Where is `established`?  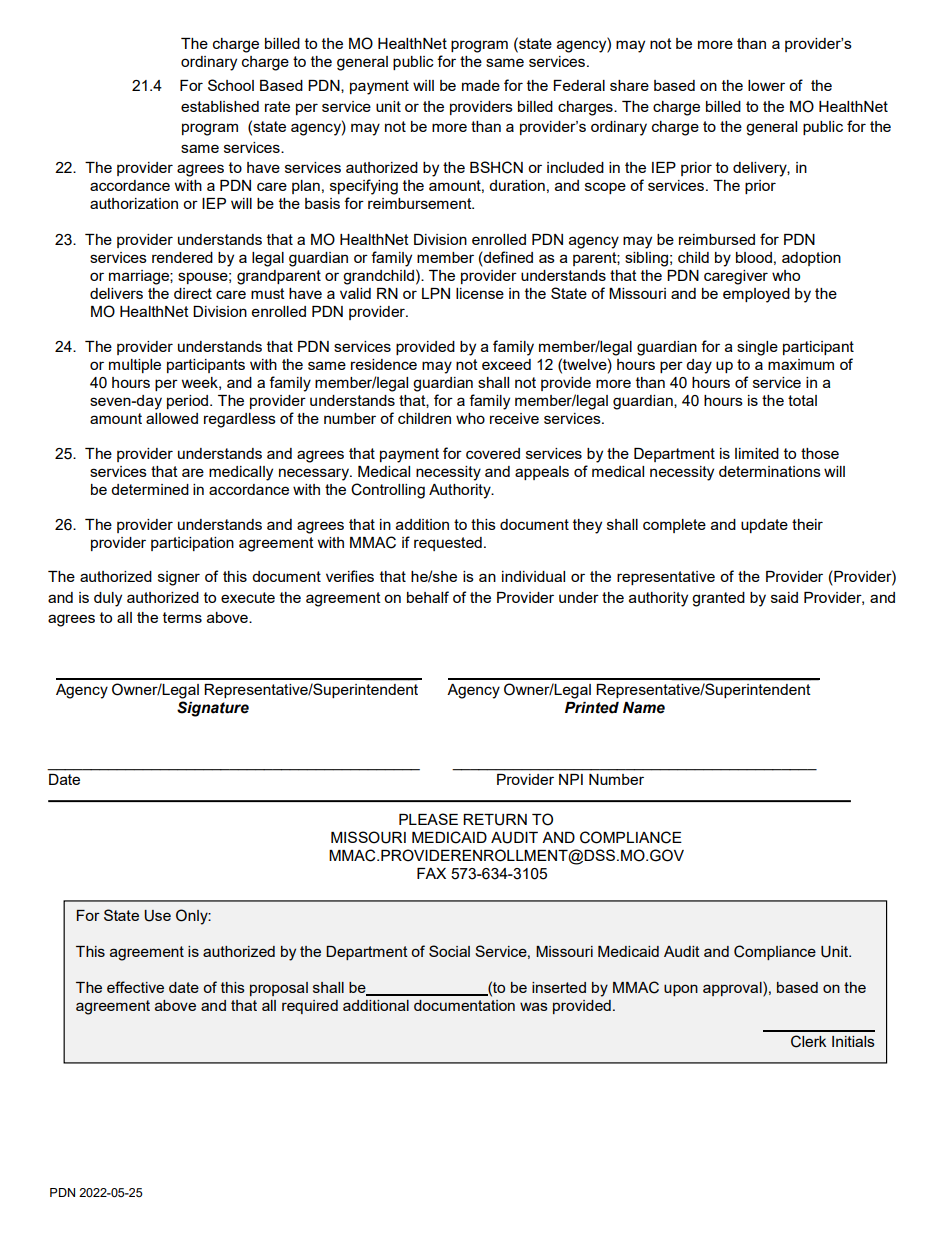 established is located at coordinates (220, 106).
